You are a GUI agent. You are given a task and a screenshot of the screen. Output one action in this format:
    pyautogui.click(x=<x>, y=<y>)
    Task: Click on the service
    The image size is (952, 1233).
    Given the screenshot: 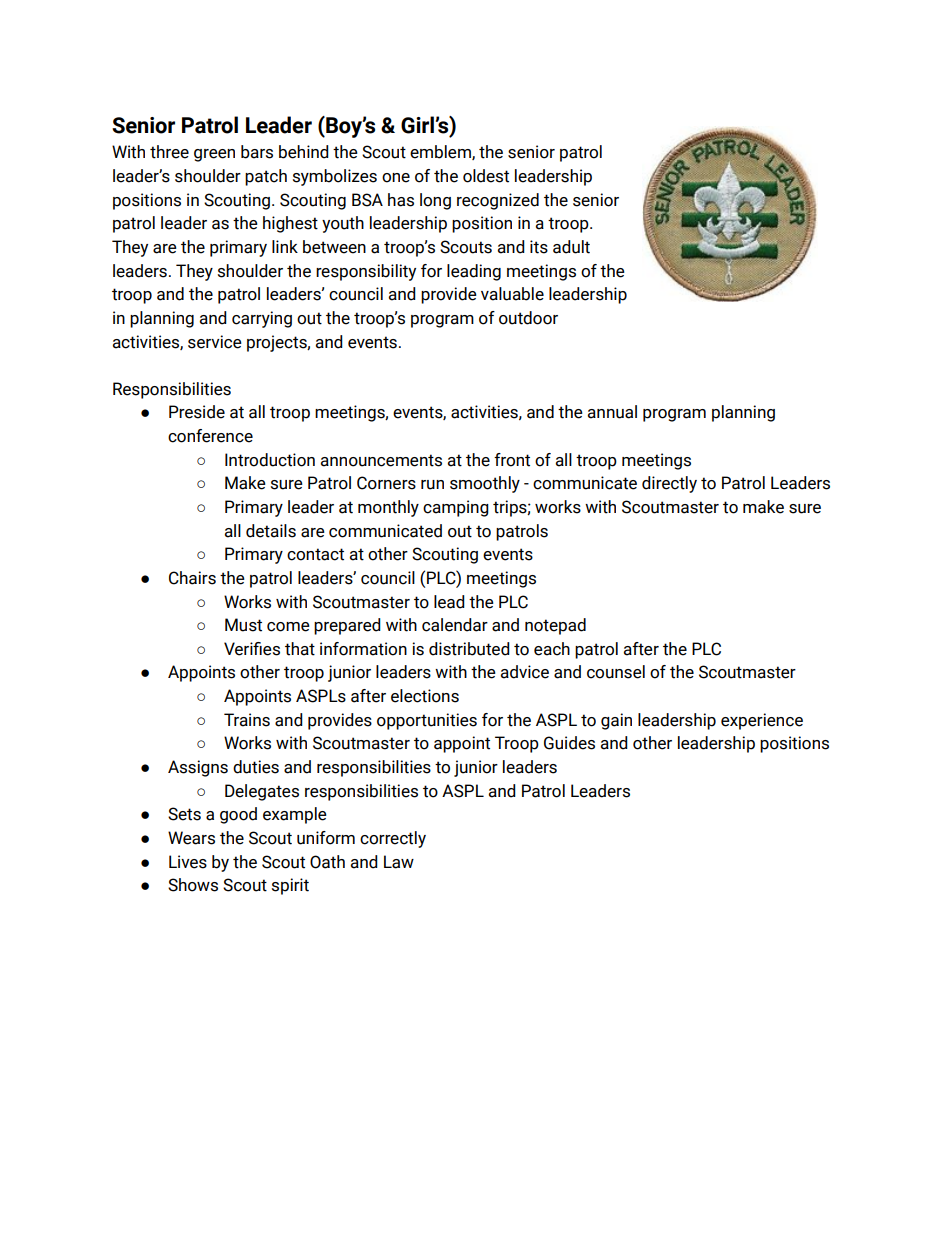 What is the action you would take?
    pyautogui.click(x=215, y=342)
